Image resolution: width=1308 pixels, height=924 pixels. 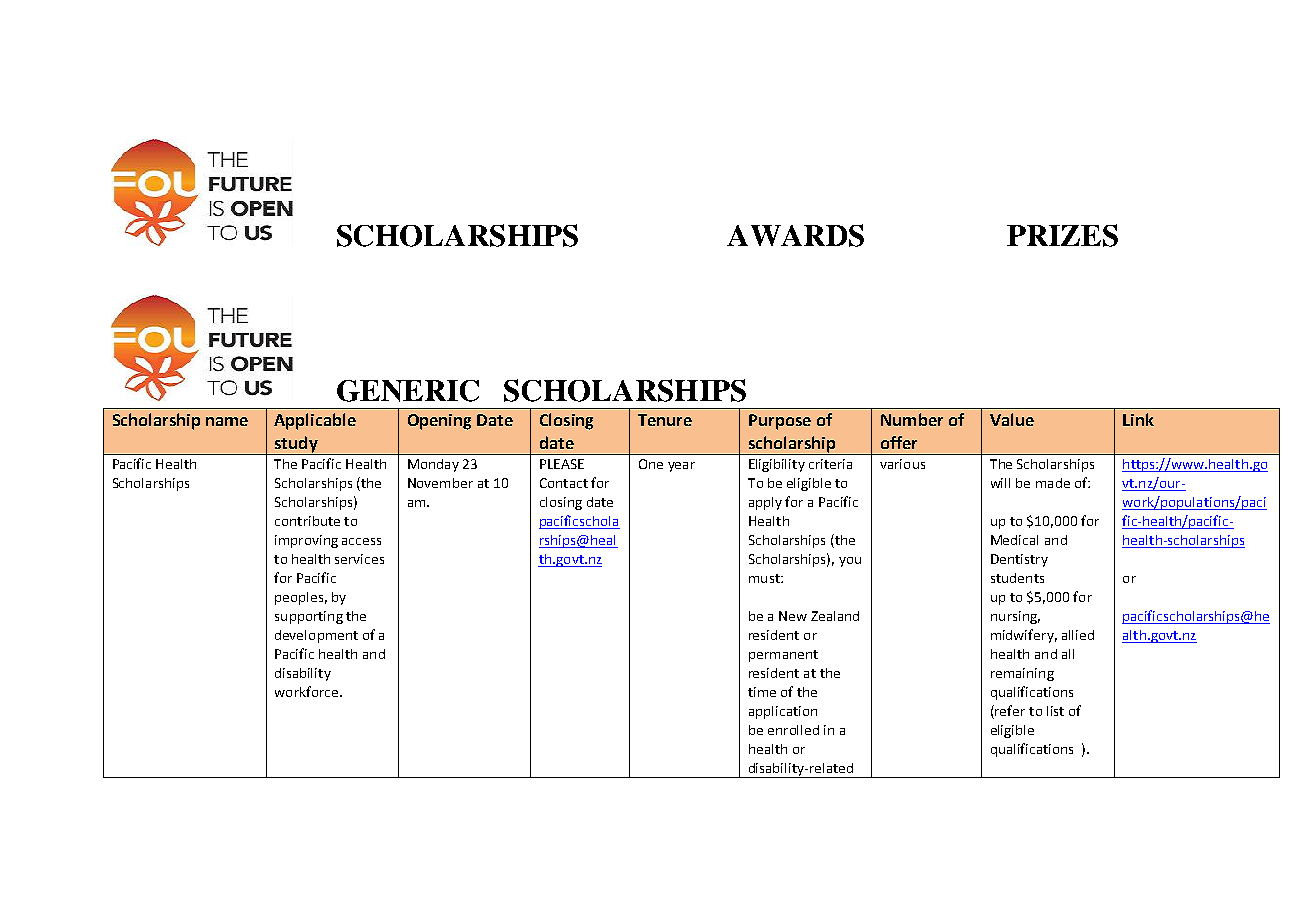 I want to click on must, so click(x=765, y=578).
